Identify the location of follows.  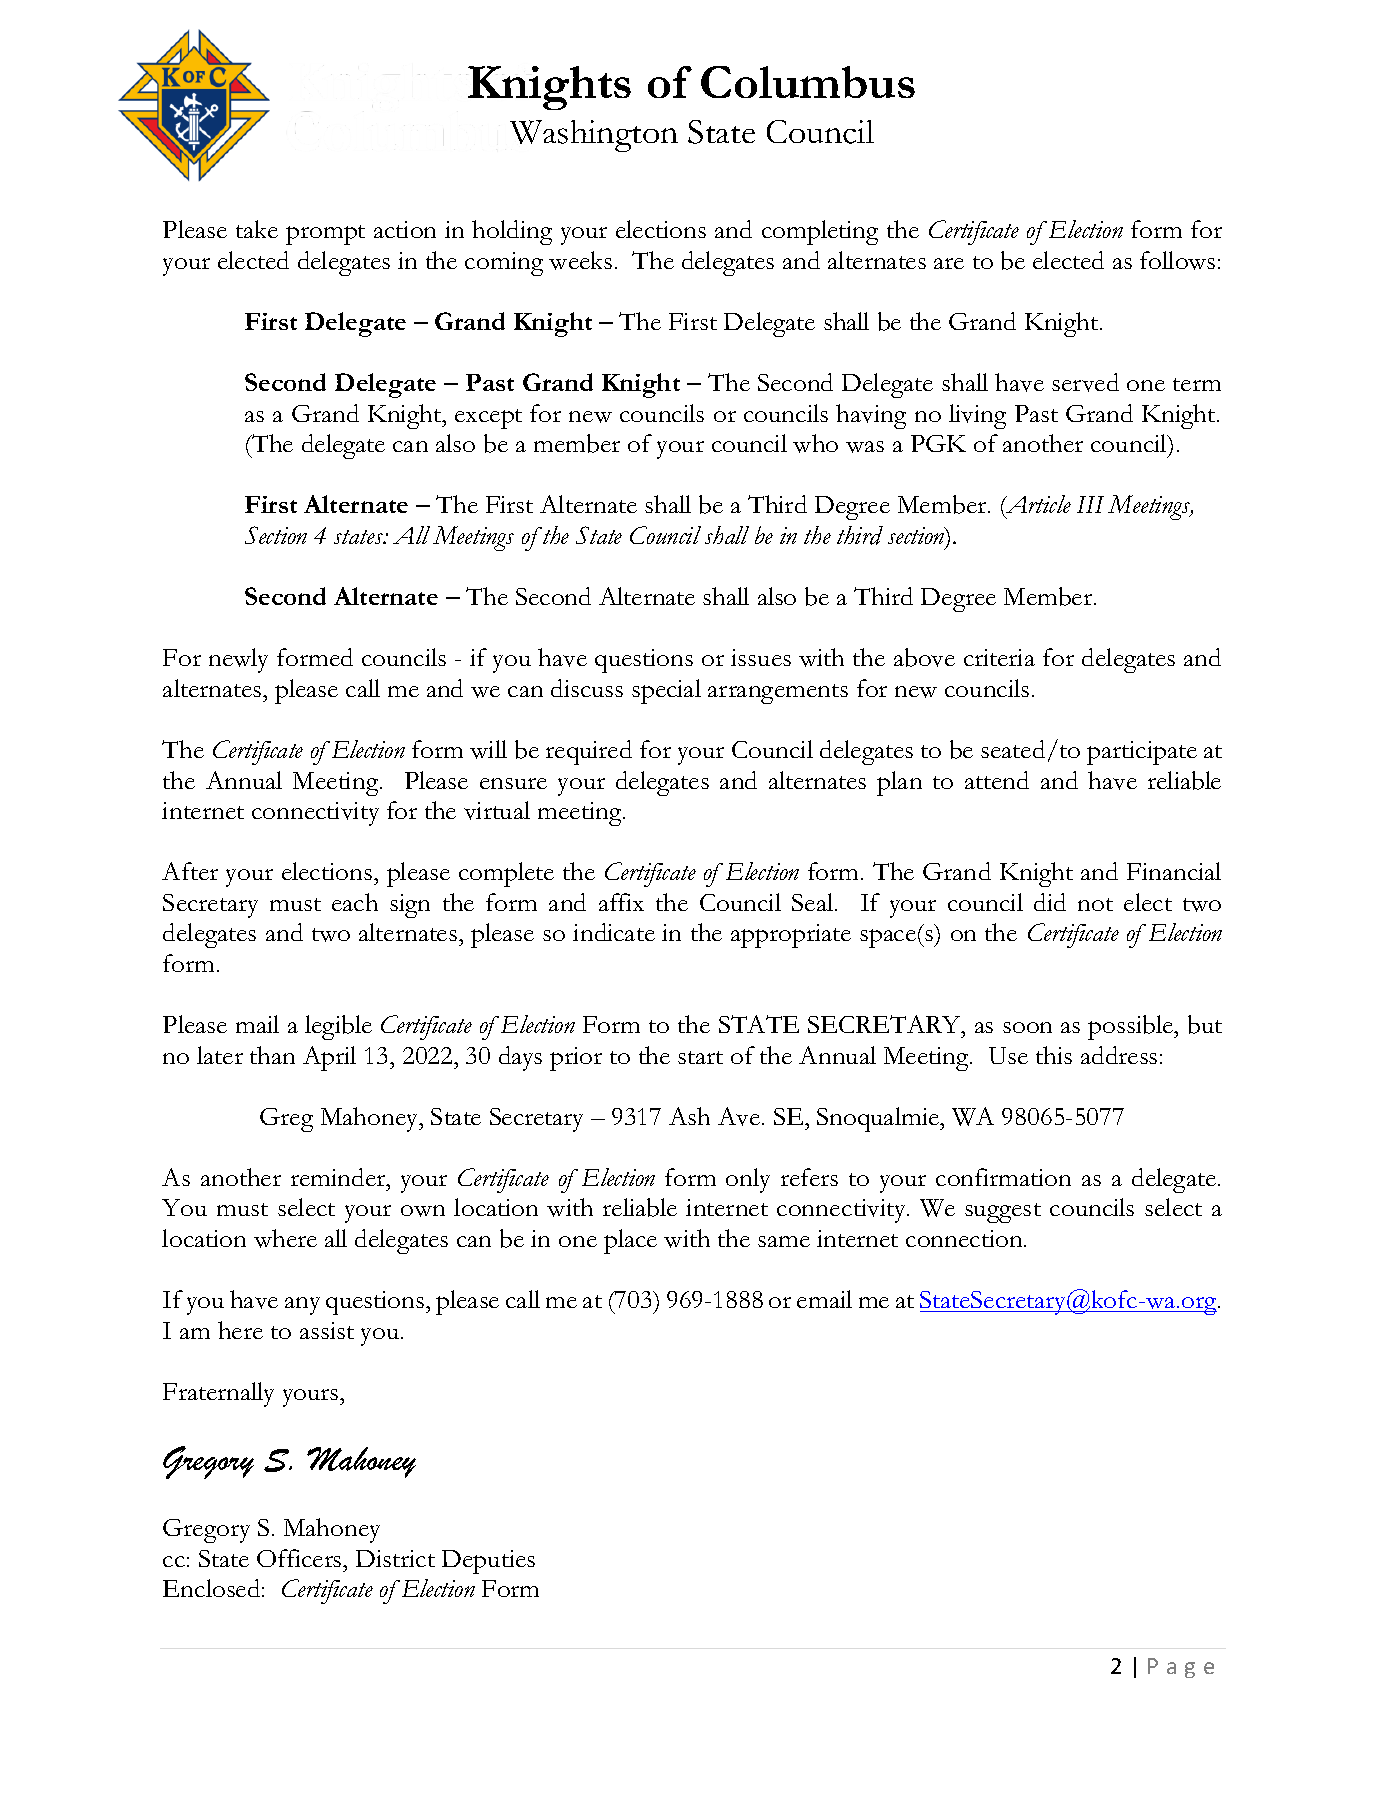
(1177, 260).
